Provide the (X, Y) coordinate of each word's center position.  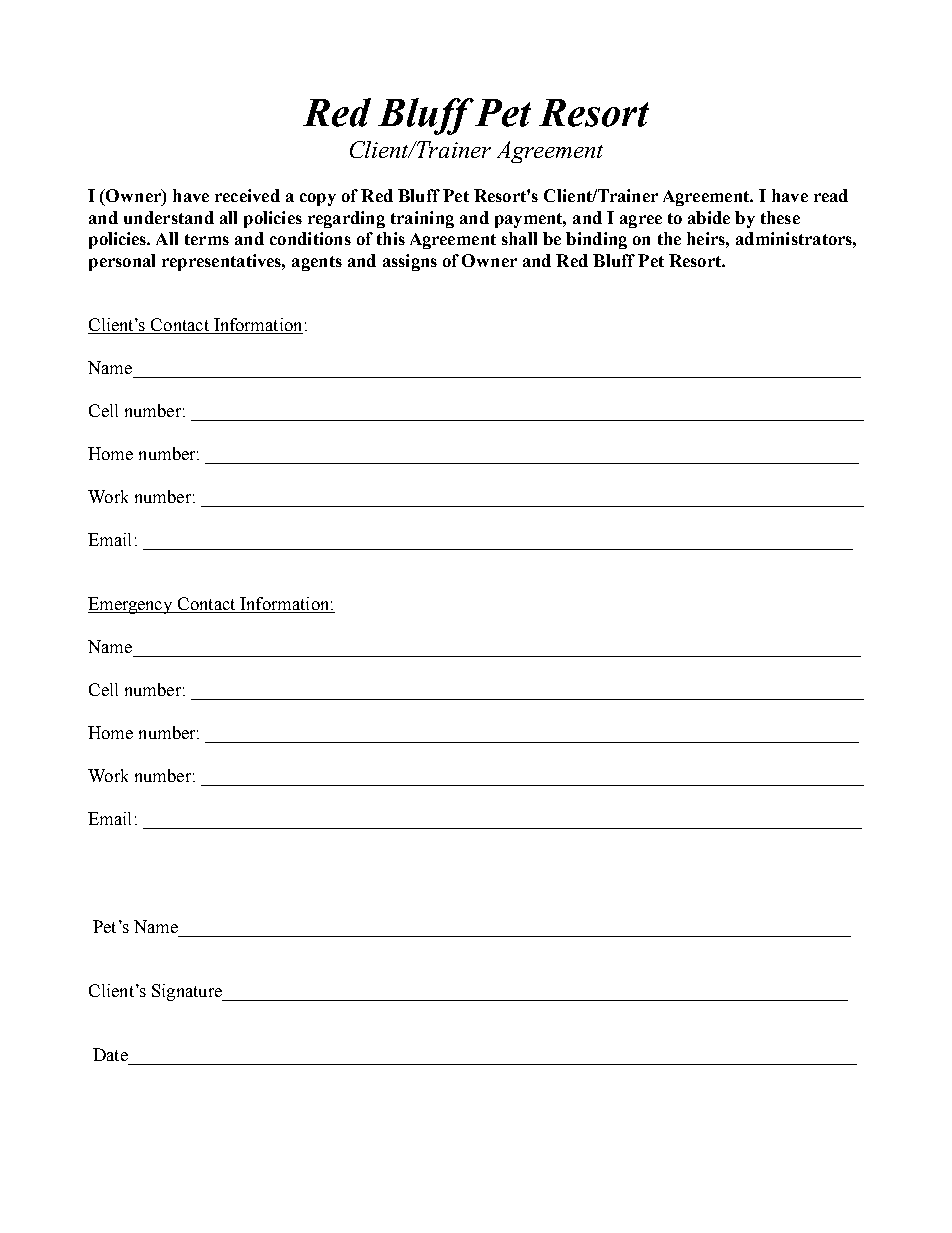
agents (317, 263)
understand (169, 217)
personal (122, 262)
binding (596, 240)
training (422, 219)
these (780, 217)
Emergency (131, 605)
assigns (410, 262)
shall (519, 238)
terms (207, 239)
